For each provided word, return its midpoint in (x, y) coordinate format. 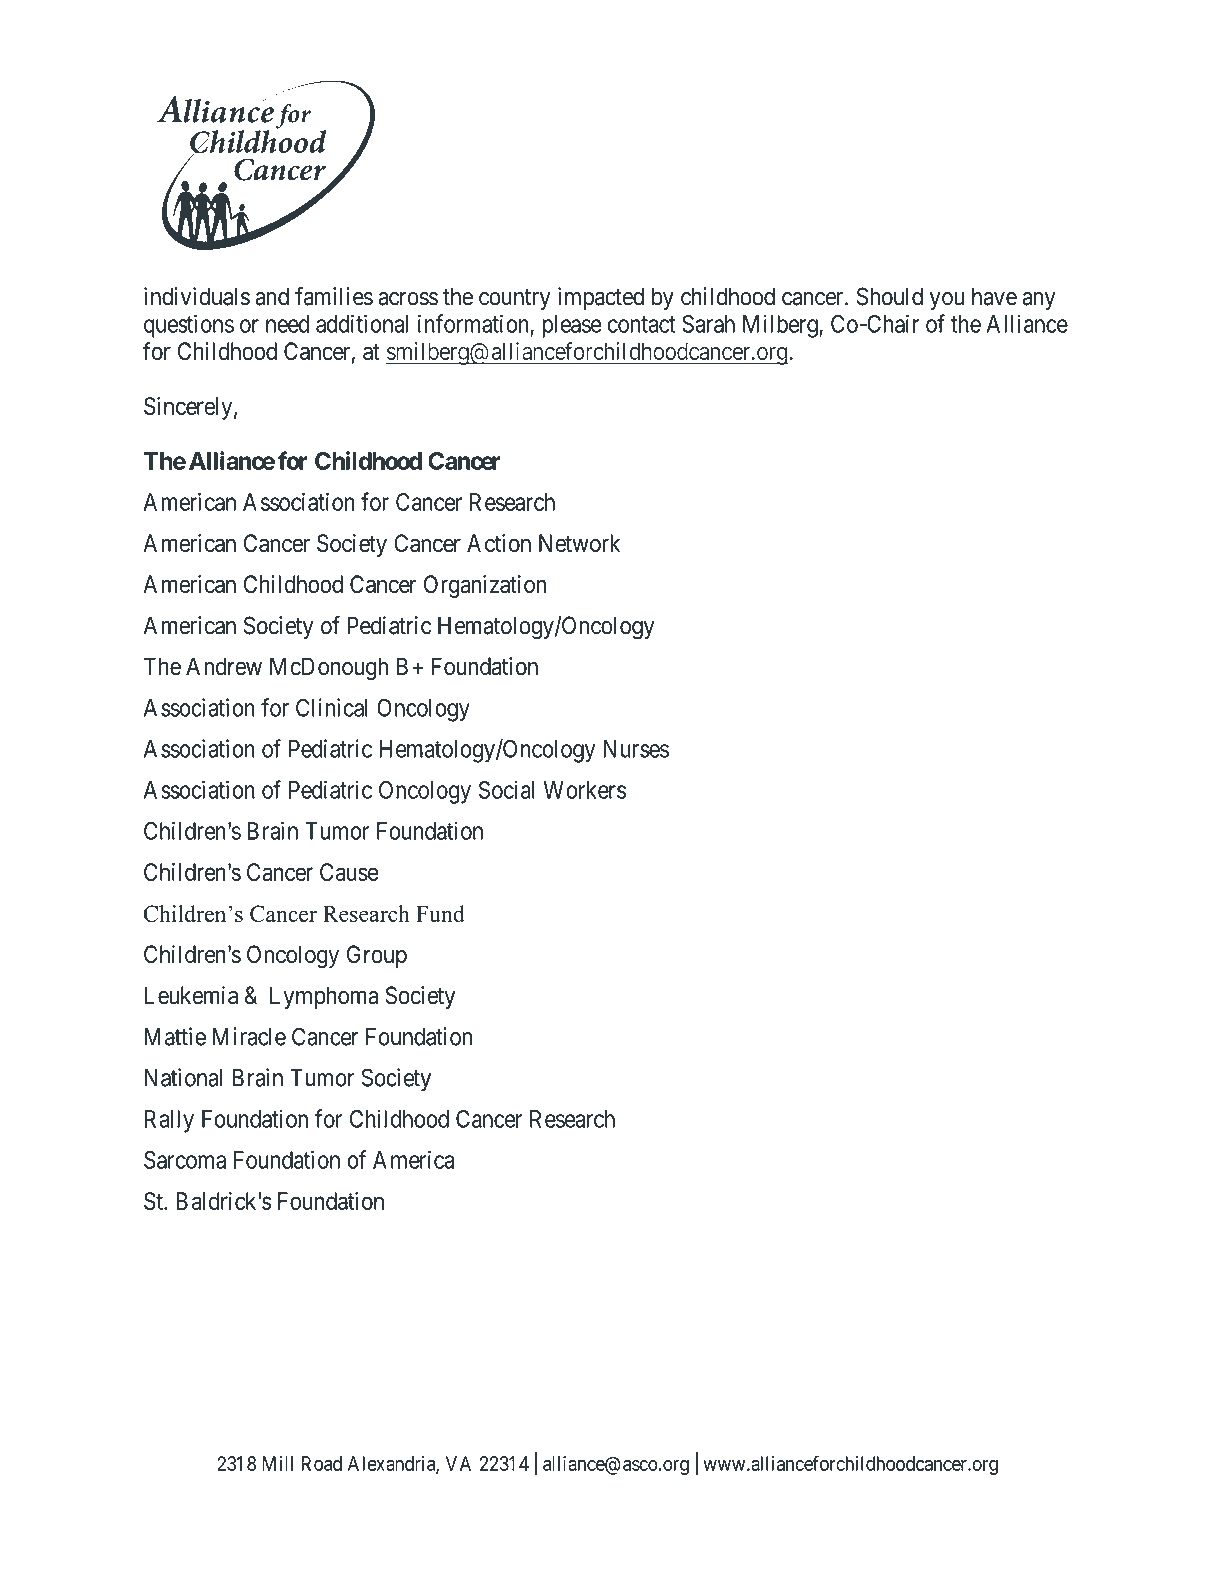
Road (321, 1463)
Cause (349, 872)
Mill (277, 1463)
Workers (584, 790)
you (947, 301)
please (572, 326)
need (287, 324)
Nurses (636, 749)
